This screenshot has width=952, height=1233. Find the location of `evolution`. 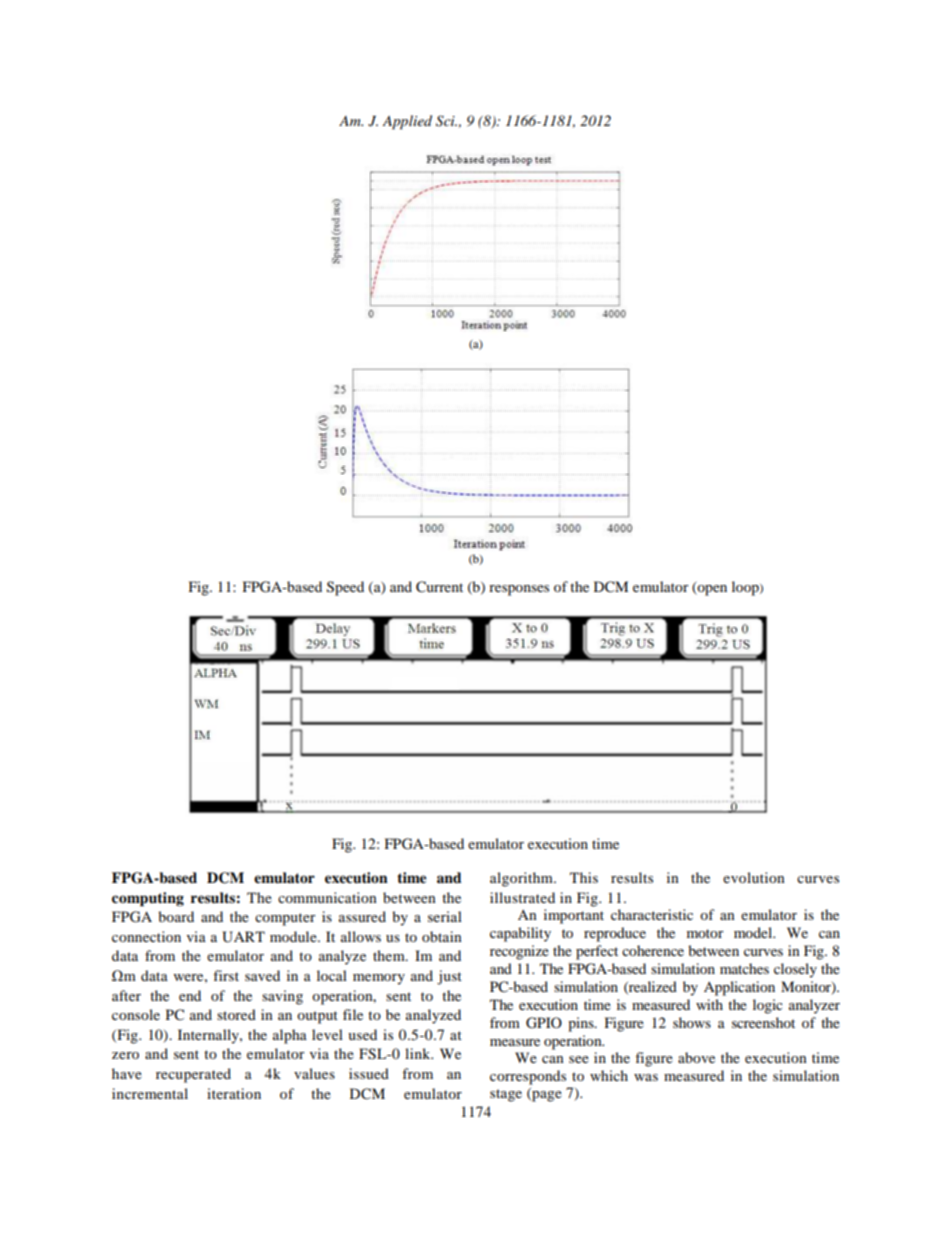

evolution is located at coordinates (754, 877).
